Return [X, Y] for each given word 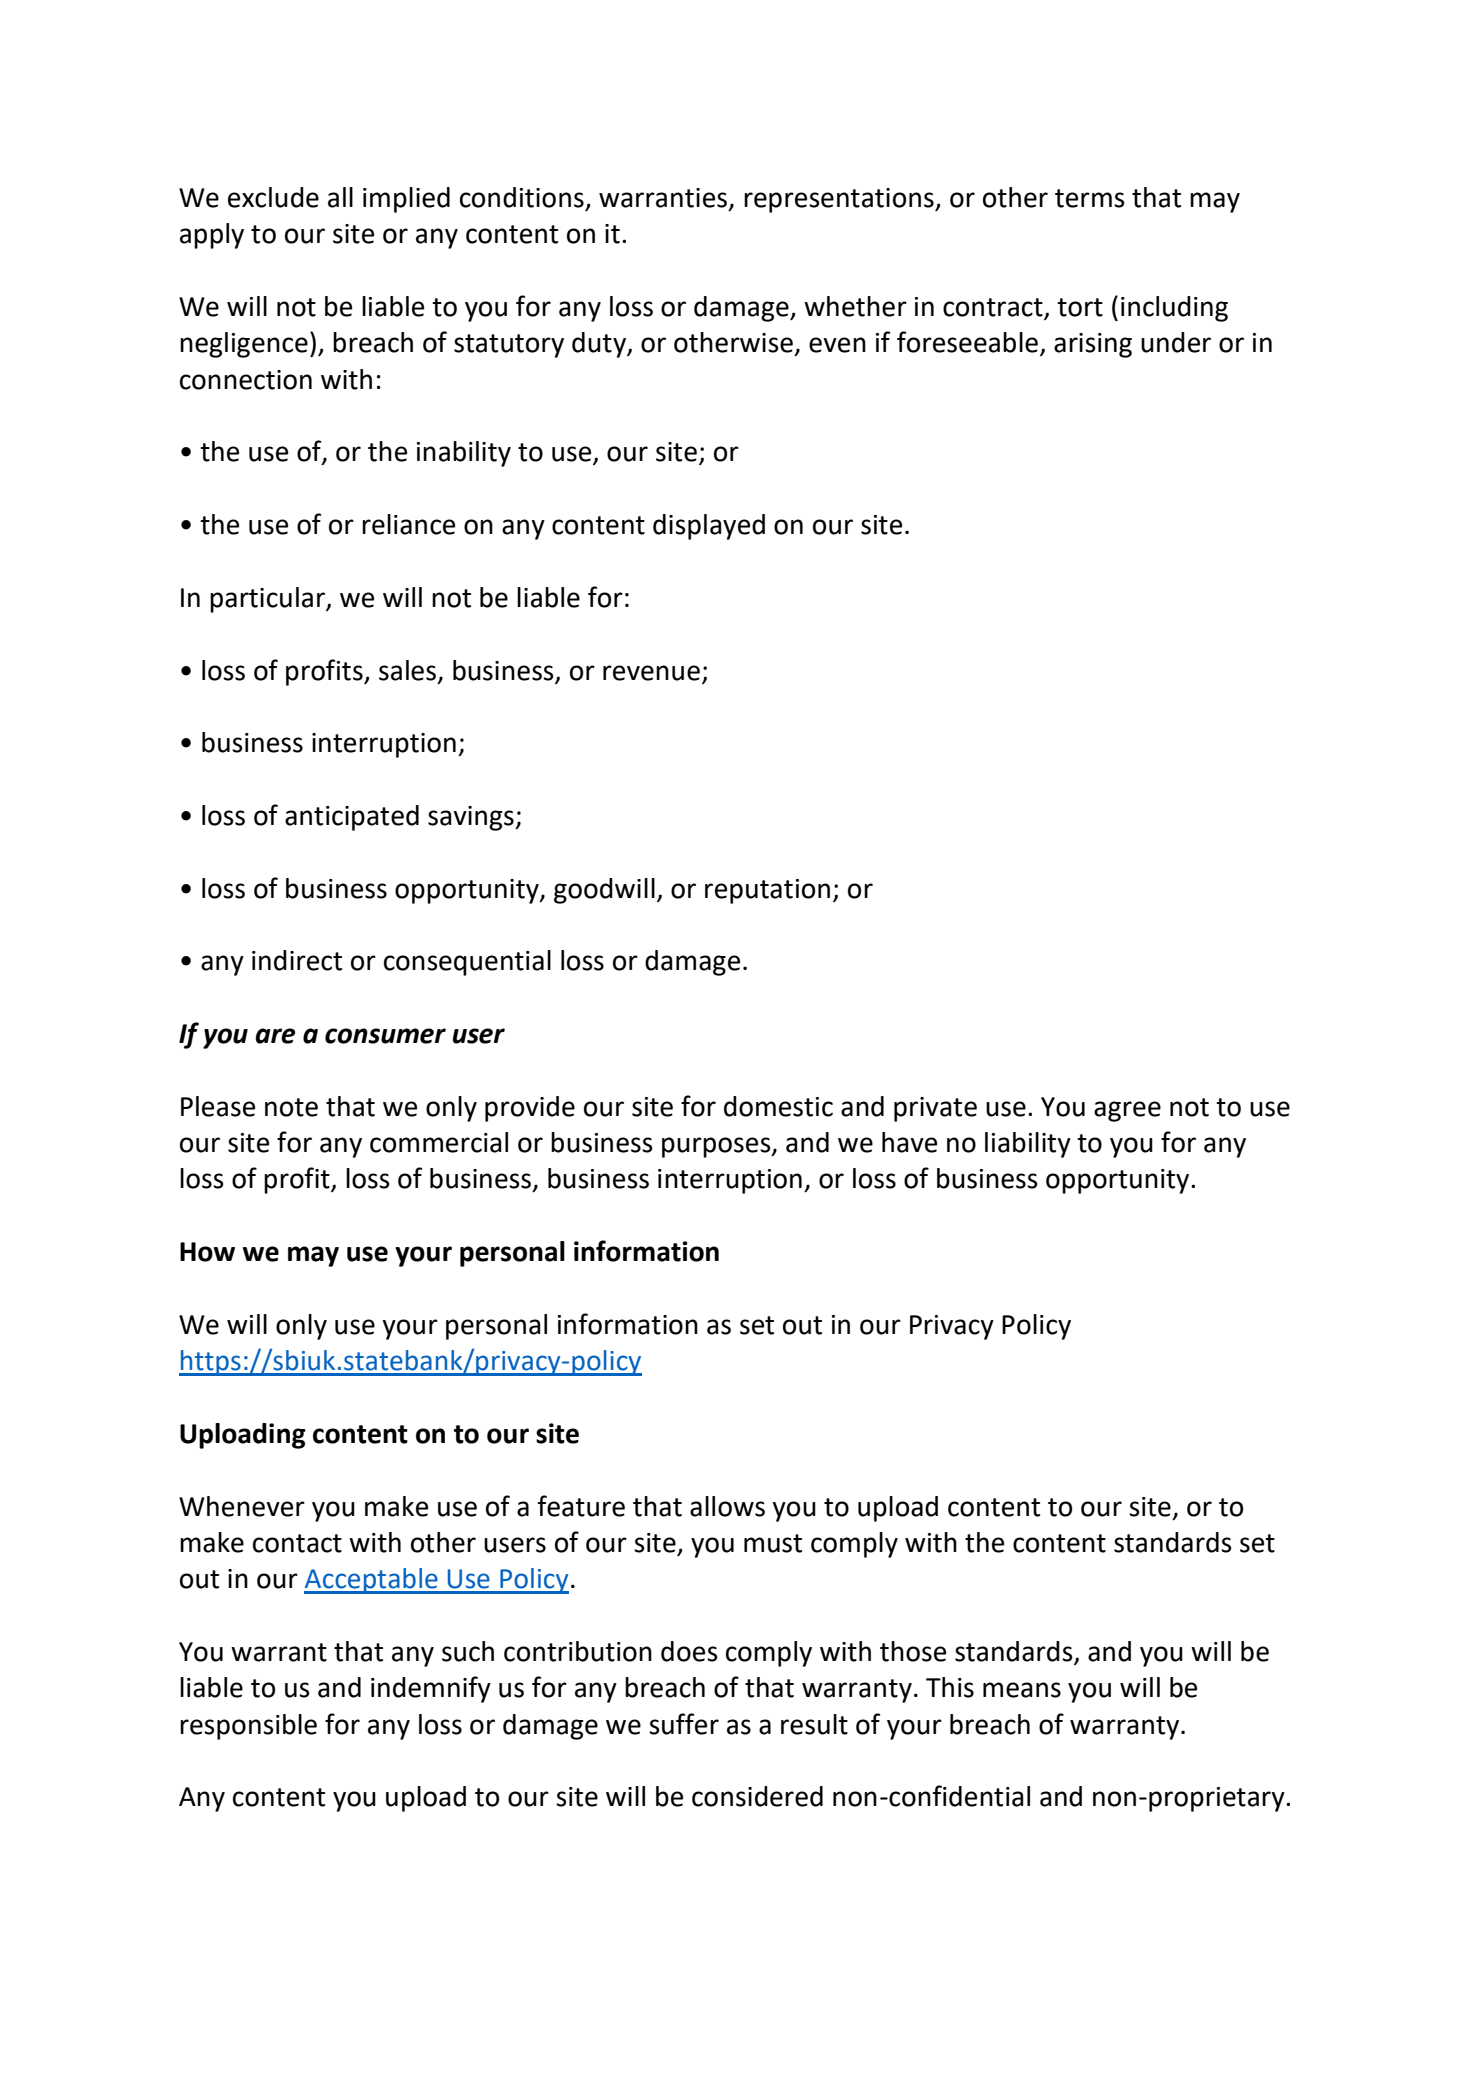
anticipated [352, 818]
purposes [717, 1147]
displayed [709, 527]
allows [727, 1506]
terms [1090, 198]
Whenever [242, 1506]
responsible [248, 1727]
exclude [273, 197]
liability [1028, 1145]
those [913, 1651]
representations [840, 200]
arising [1093, 345]
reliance [408, 524]
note [291, 1107]
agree [1127, 1111]
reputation [767, 891]
